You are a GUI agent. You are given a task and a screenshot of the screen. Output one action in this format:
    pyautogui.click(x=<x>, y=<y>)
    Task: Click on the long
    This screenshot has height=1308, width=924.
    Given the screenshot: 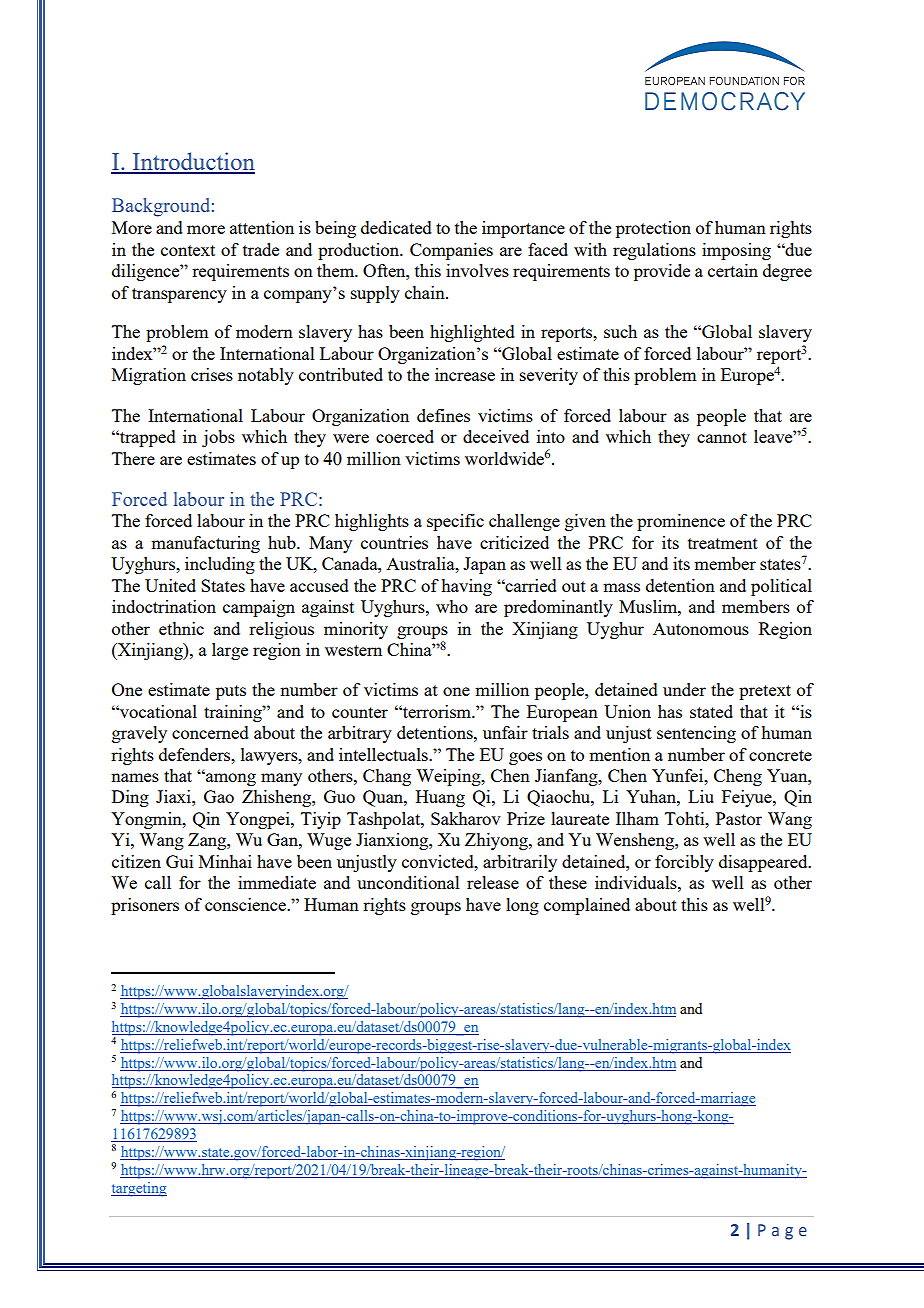 What is the action you would take?
    pyautogui.click(x=522, y=906)
